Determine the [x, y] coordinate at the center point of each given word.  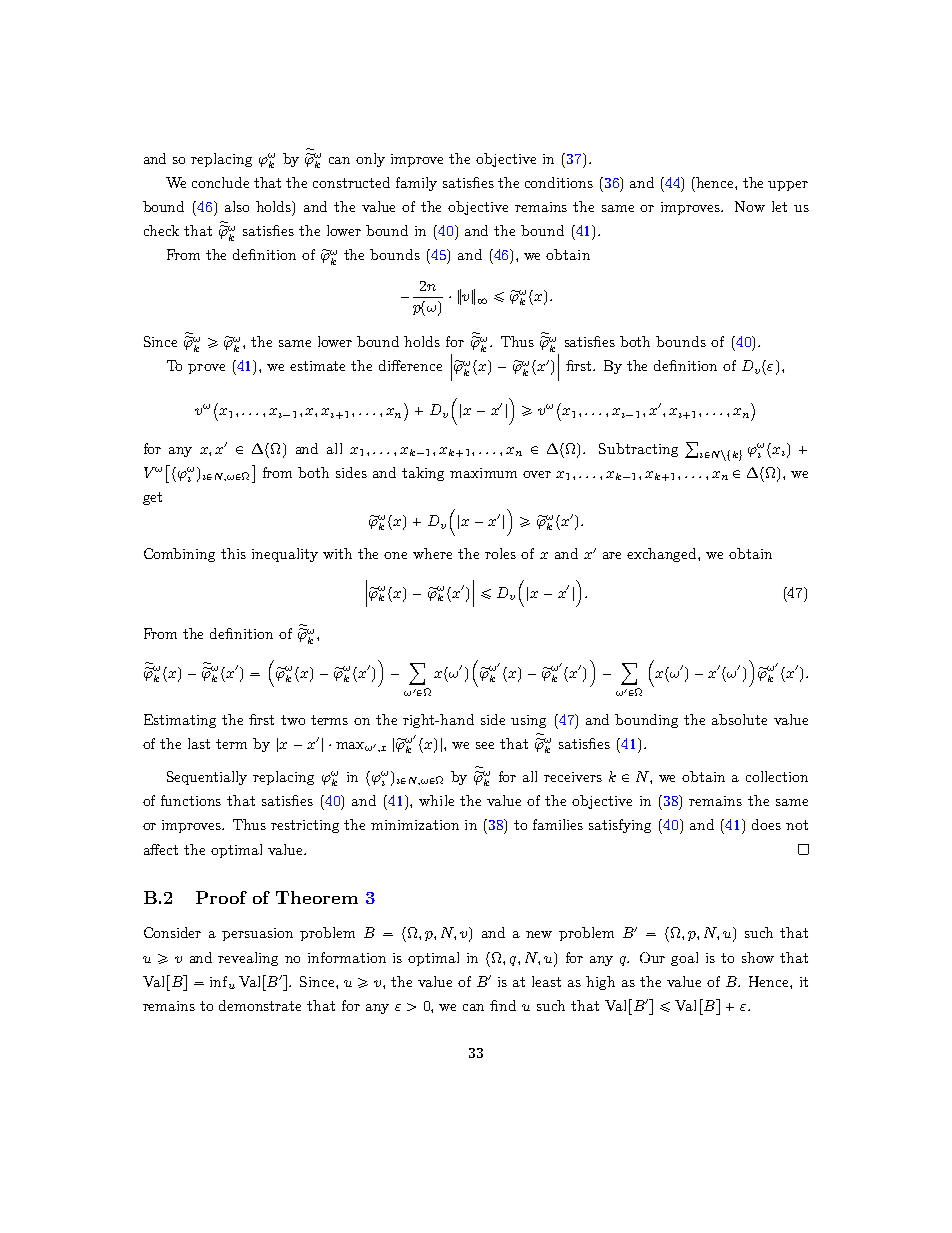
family [416, 184]
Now [750, 206]
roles [500, 553]
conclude [220, 182]
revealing [248, 959]
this [233, 553]
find [503, 1005]
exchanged [663, 555]
